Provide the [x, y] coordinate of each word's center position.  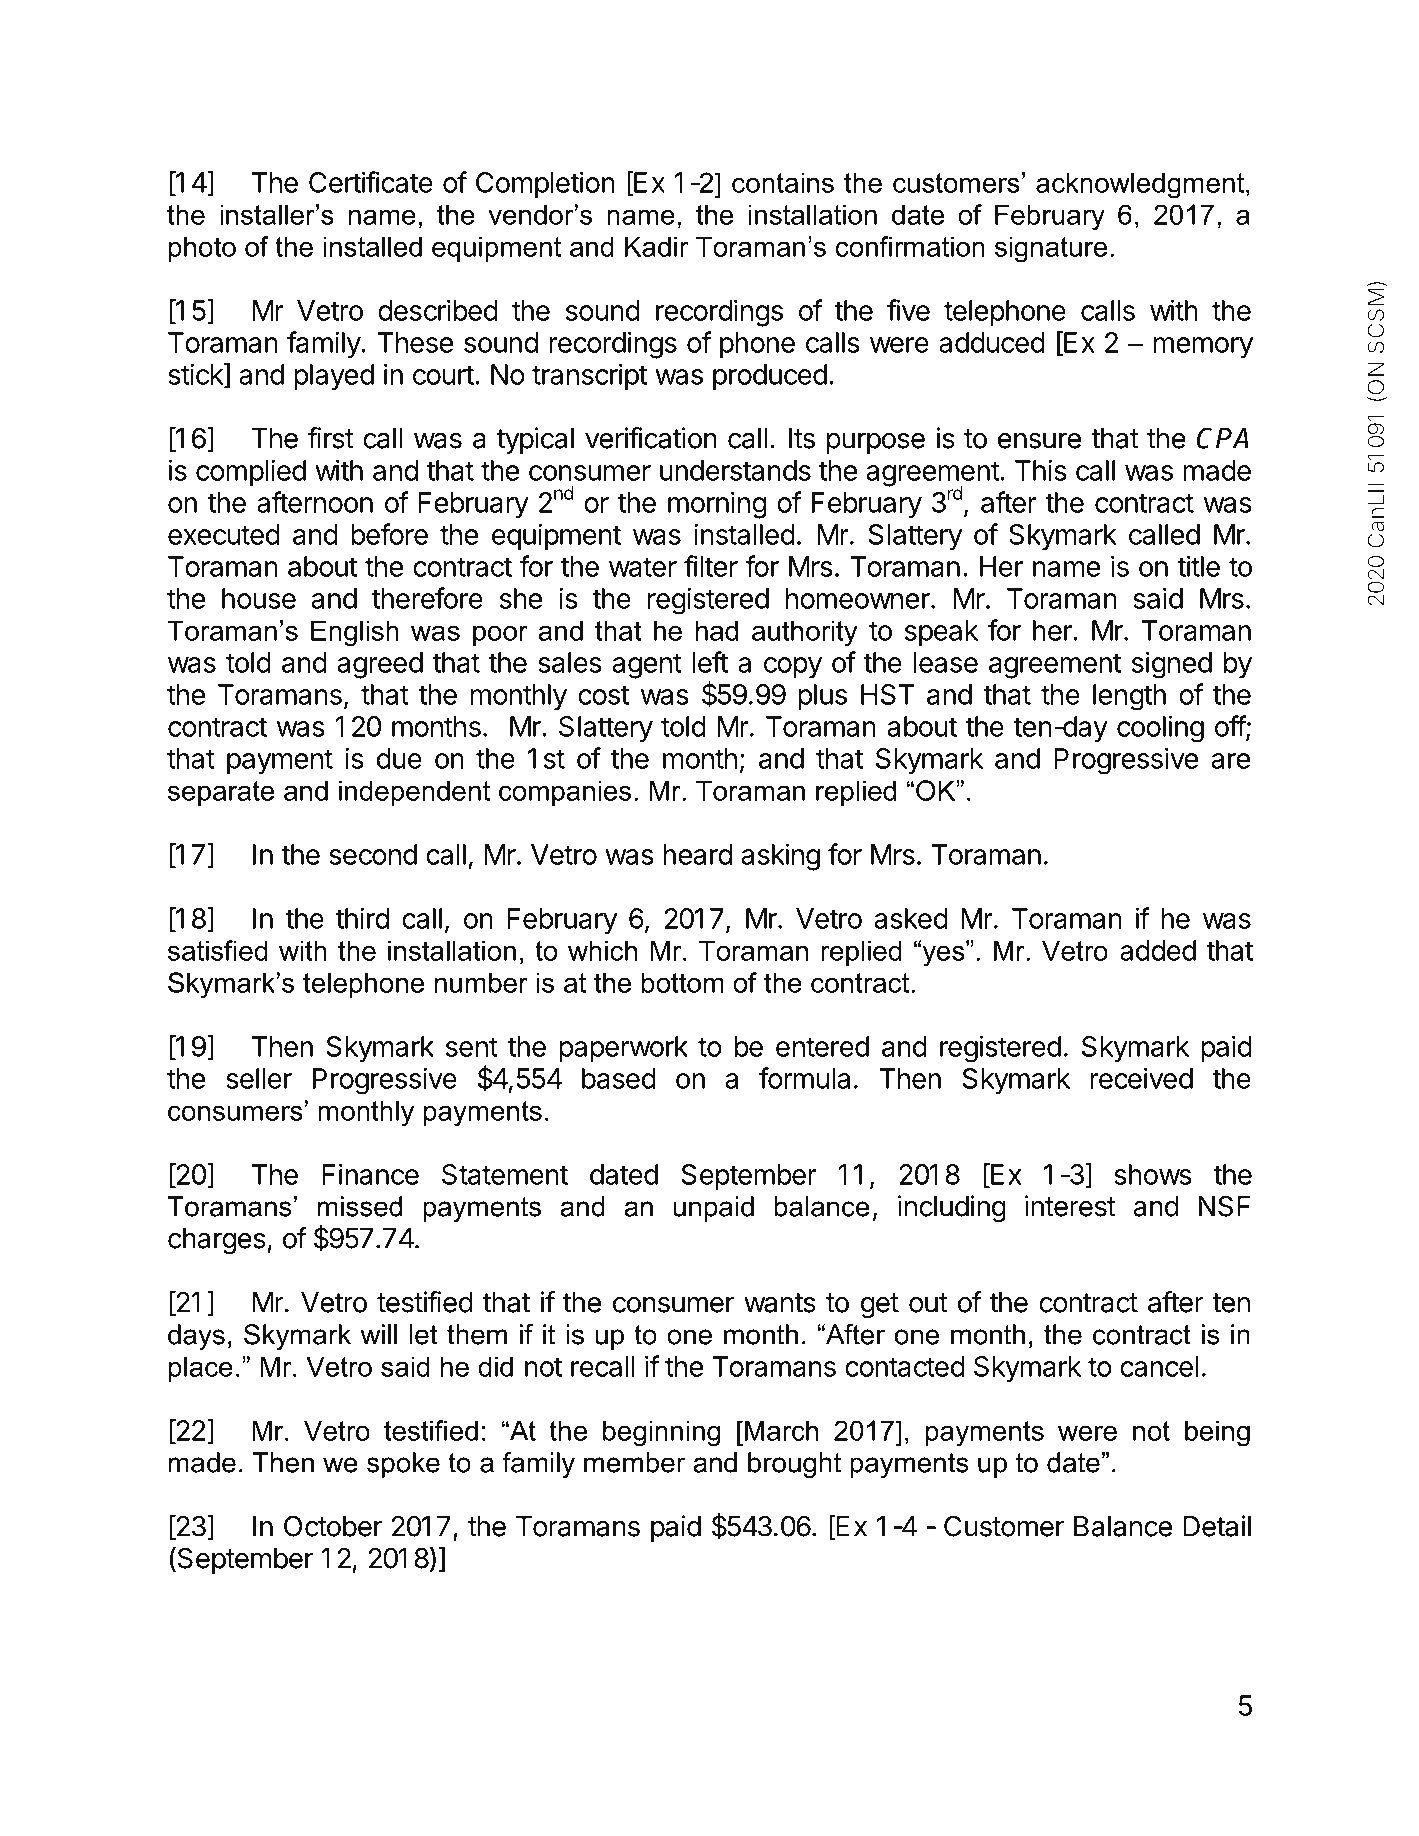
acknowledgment [1141, 185]
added [1158, 950]
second [373, 854]
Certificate [371, 182]
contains [783, 182]
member [635, 1462]
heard [697, 854]
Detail [1217, 1526]
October [333, 1526]
